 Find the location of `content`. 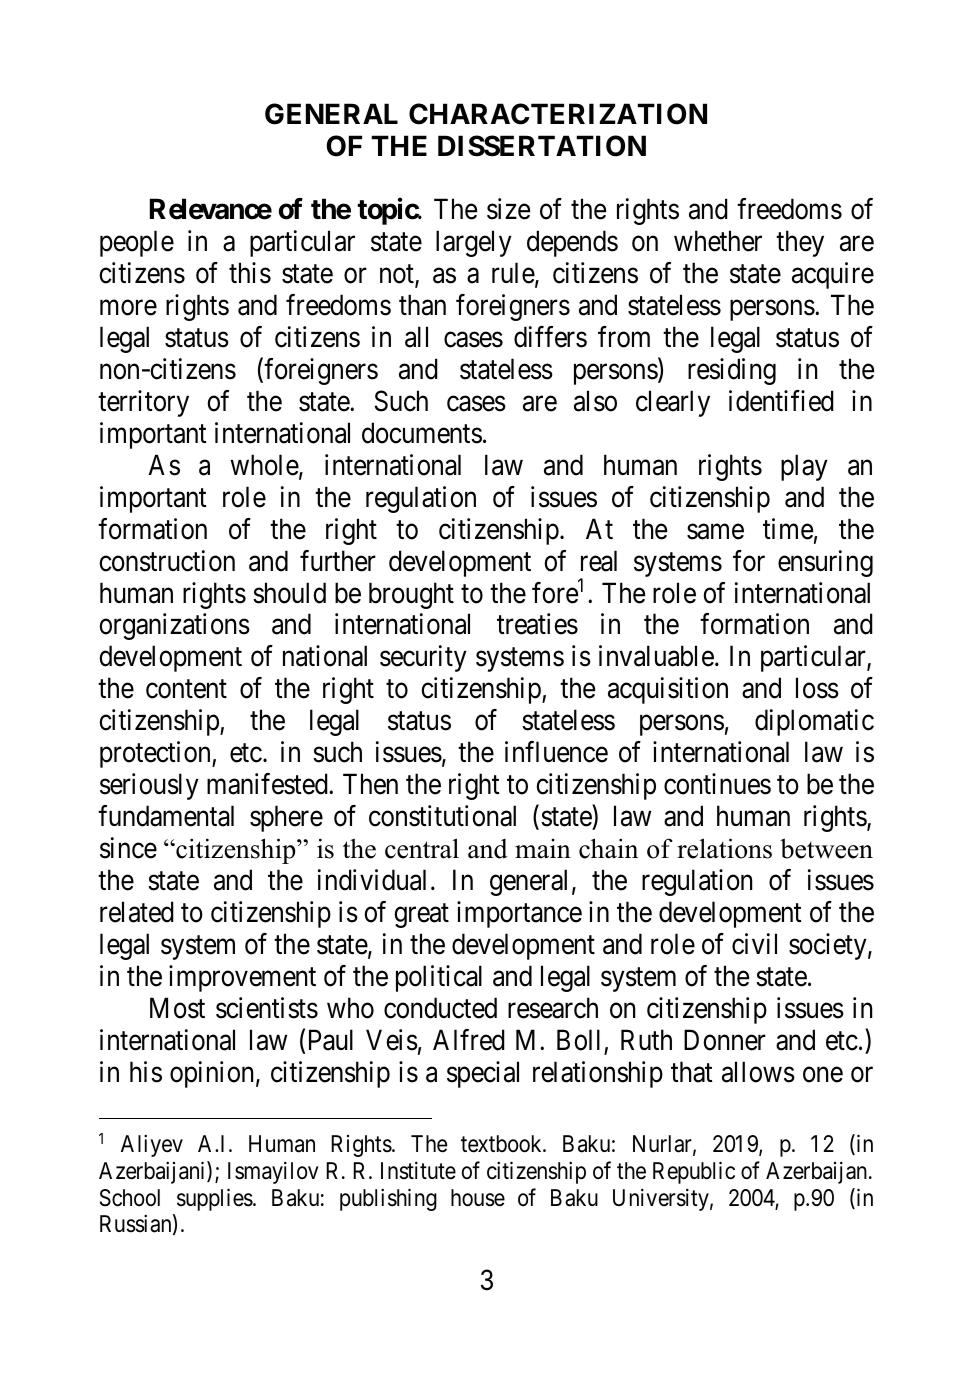

content is located at coordinates (186, 689).
